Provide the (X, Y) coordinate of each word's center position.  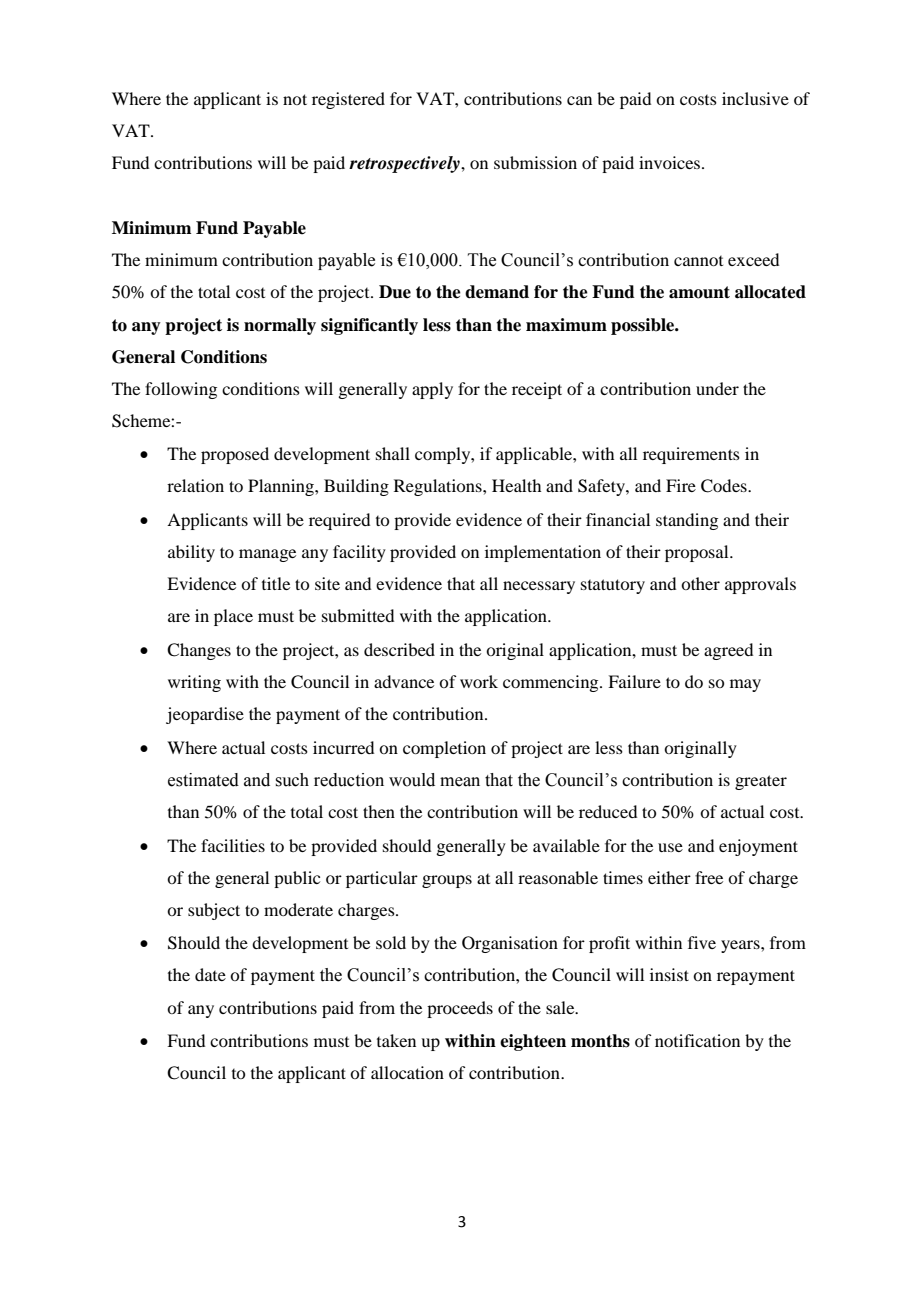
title (276, 583)
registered (348, 100)
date (210, 974)
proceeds (460, 1009)
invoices (671, 162)
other (700, 583)
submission (535, 162)
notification (697, 1040)
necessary (539, 587)
